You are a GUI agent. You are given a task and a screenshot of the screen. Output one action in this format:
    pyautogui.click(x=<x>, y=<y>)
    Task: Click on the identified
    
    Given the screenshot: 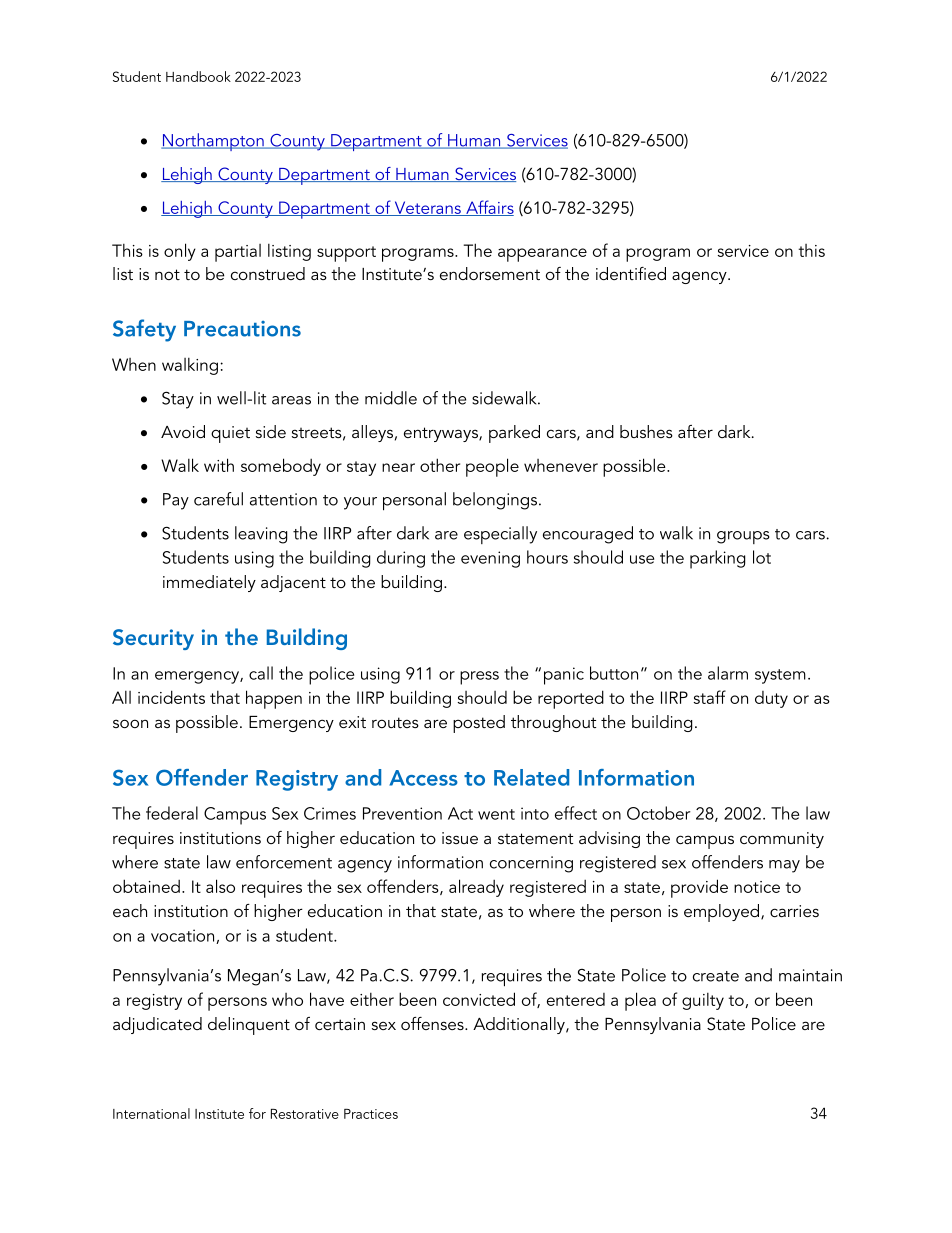 What is the action you would take?
    pyautogui.click(x=631, y=273)
